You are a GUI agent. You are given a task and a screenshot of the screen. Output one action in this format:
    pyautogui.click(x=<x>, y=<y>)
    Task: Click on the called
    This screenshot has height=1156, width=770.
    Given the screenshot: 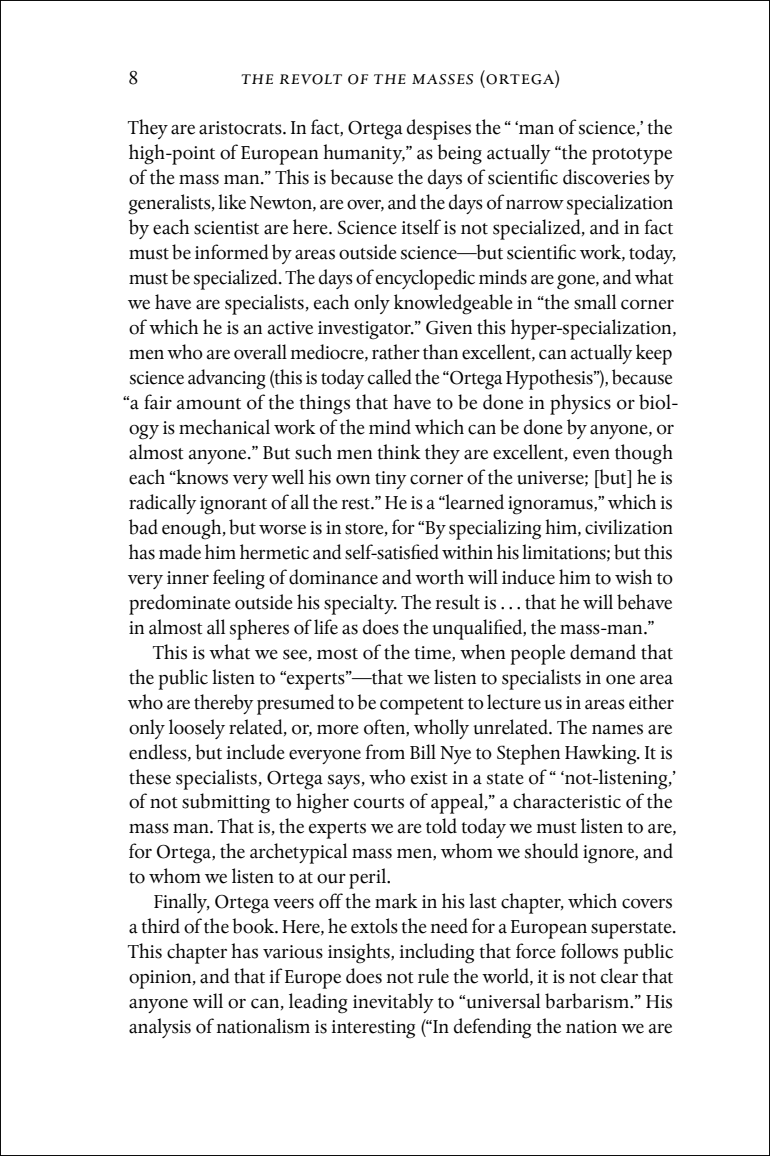 What is the action you would take?
    pyautogui.click(x=390, y=377)
